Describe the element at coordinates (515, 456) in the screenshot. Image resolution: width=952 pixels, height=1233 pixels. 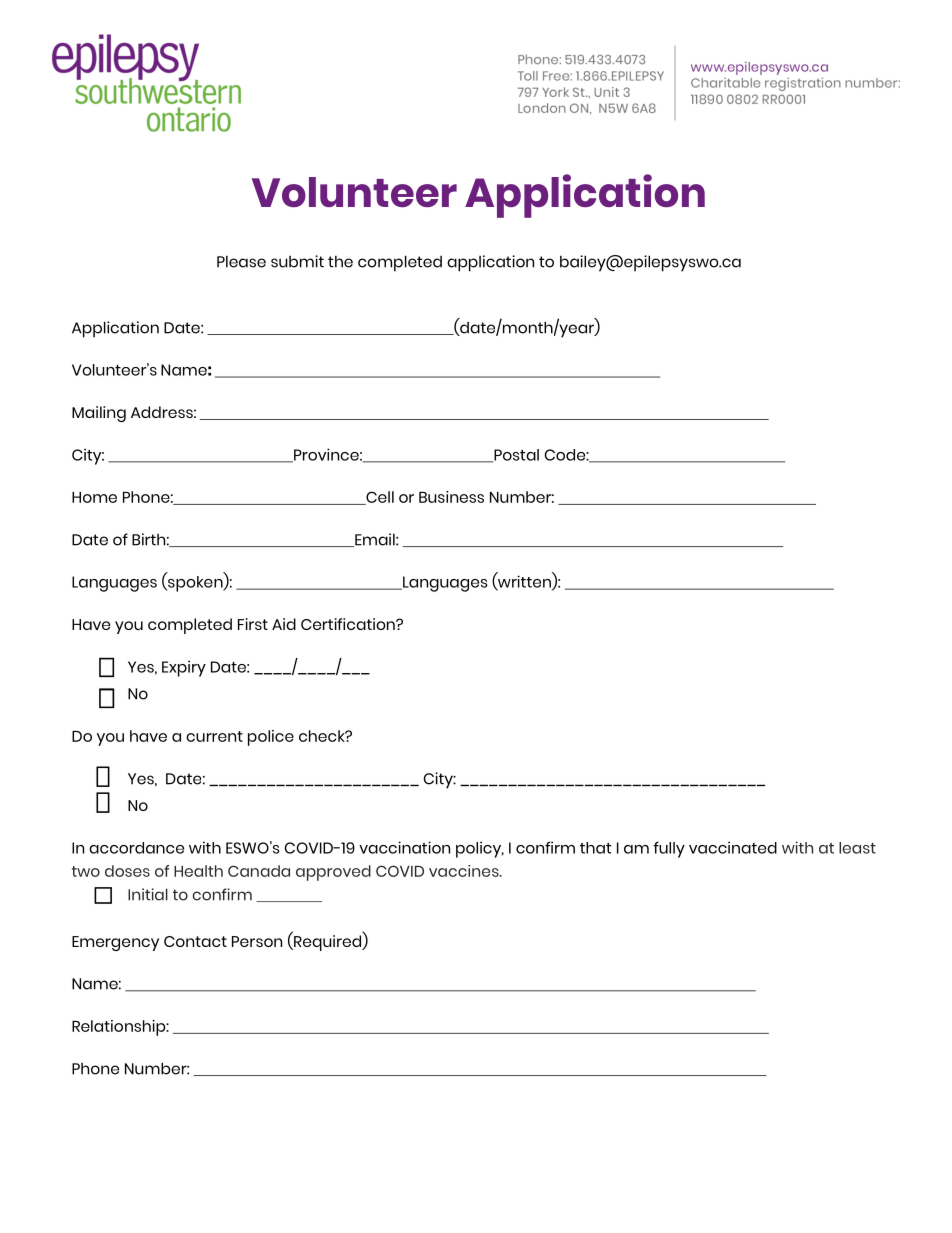
I see `Postal` at that location.
